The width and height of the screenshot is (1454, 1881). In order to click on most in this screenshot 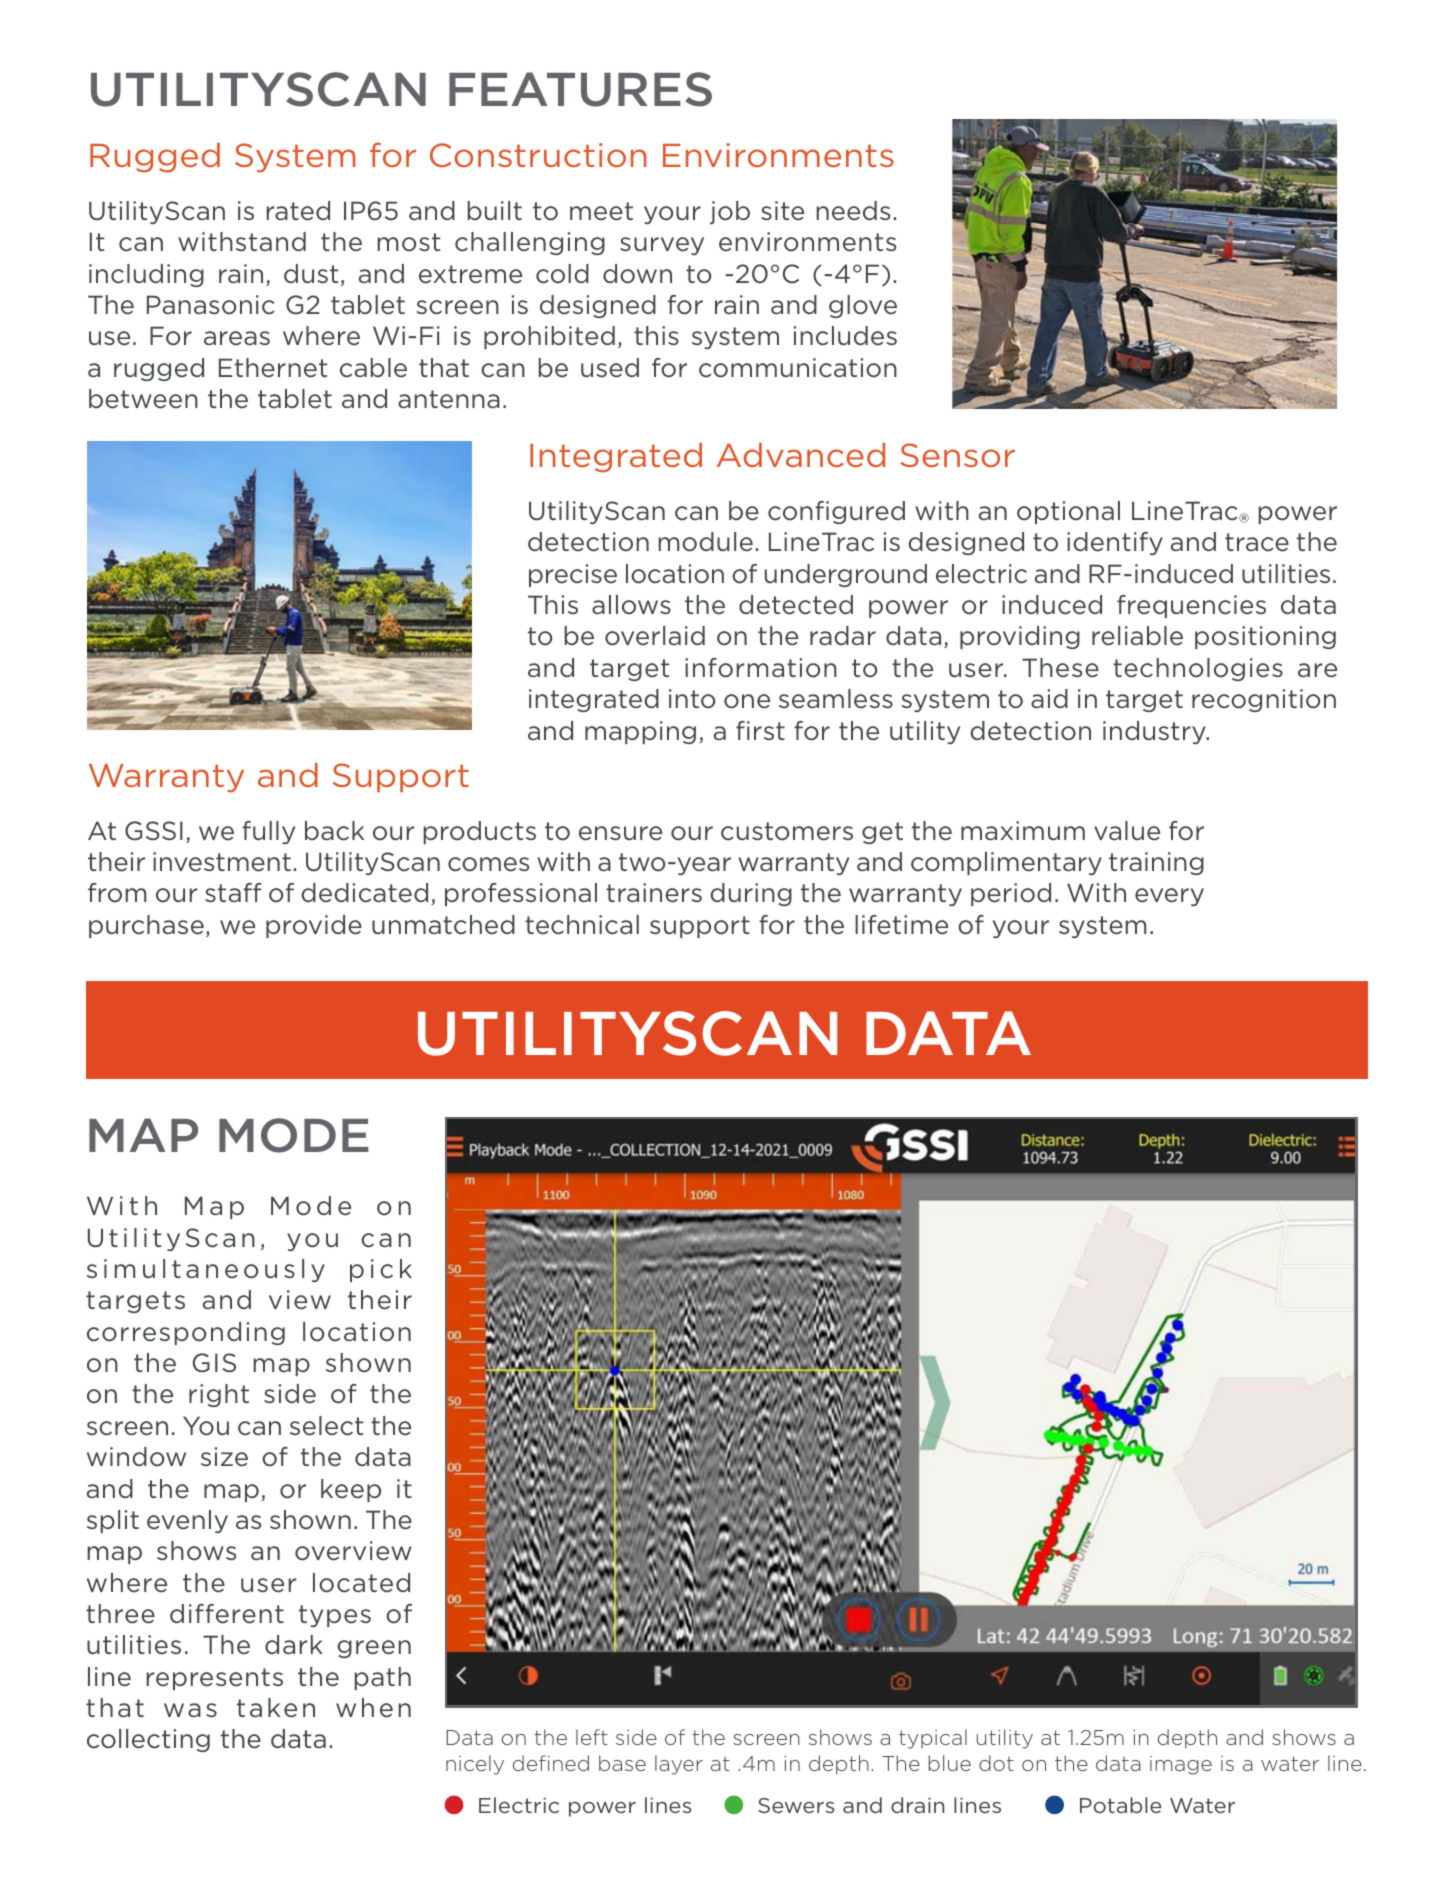, I will do `click(409, 242)`.
